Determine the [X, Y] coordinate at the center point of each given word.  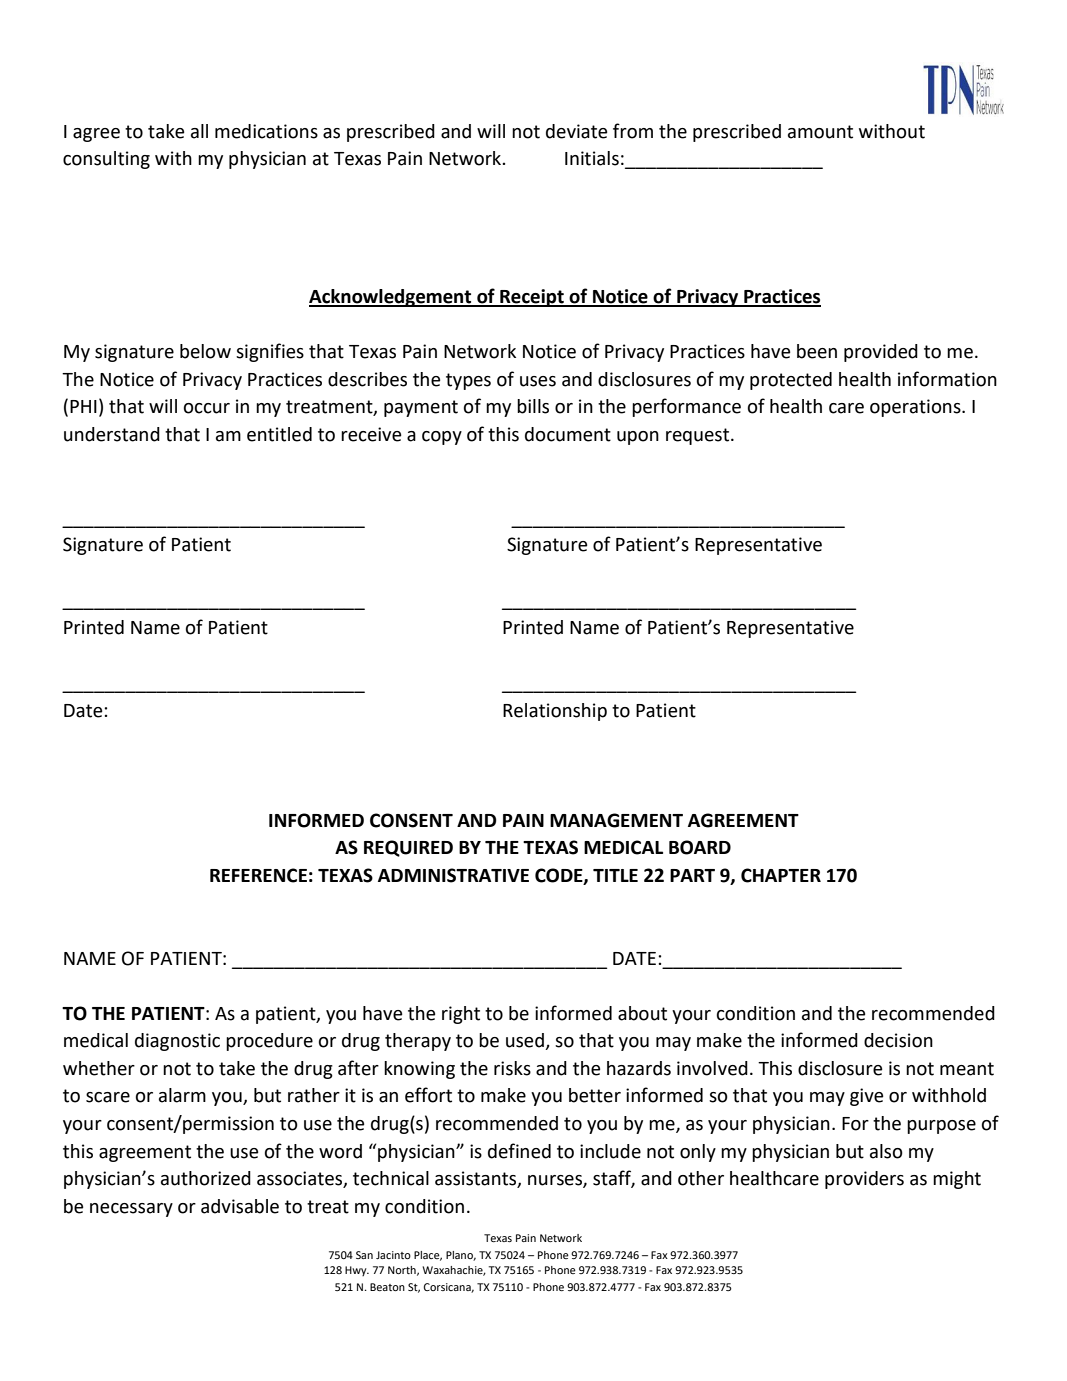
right [461, 1015]
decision [898, 1040]
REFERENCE [258, 875]
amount [820, 132]
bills [533, 406]
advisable [240, 1206]
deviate [576, 131]
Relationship [555, 712]
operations [916, 408]
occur [207, 408]
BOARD [700, 847]
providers [864, 1180]
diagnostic [177, 1042]
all [199, 131]
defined [519, 1151]
